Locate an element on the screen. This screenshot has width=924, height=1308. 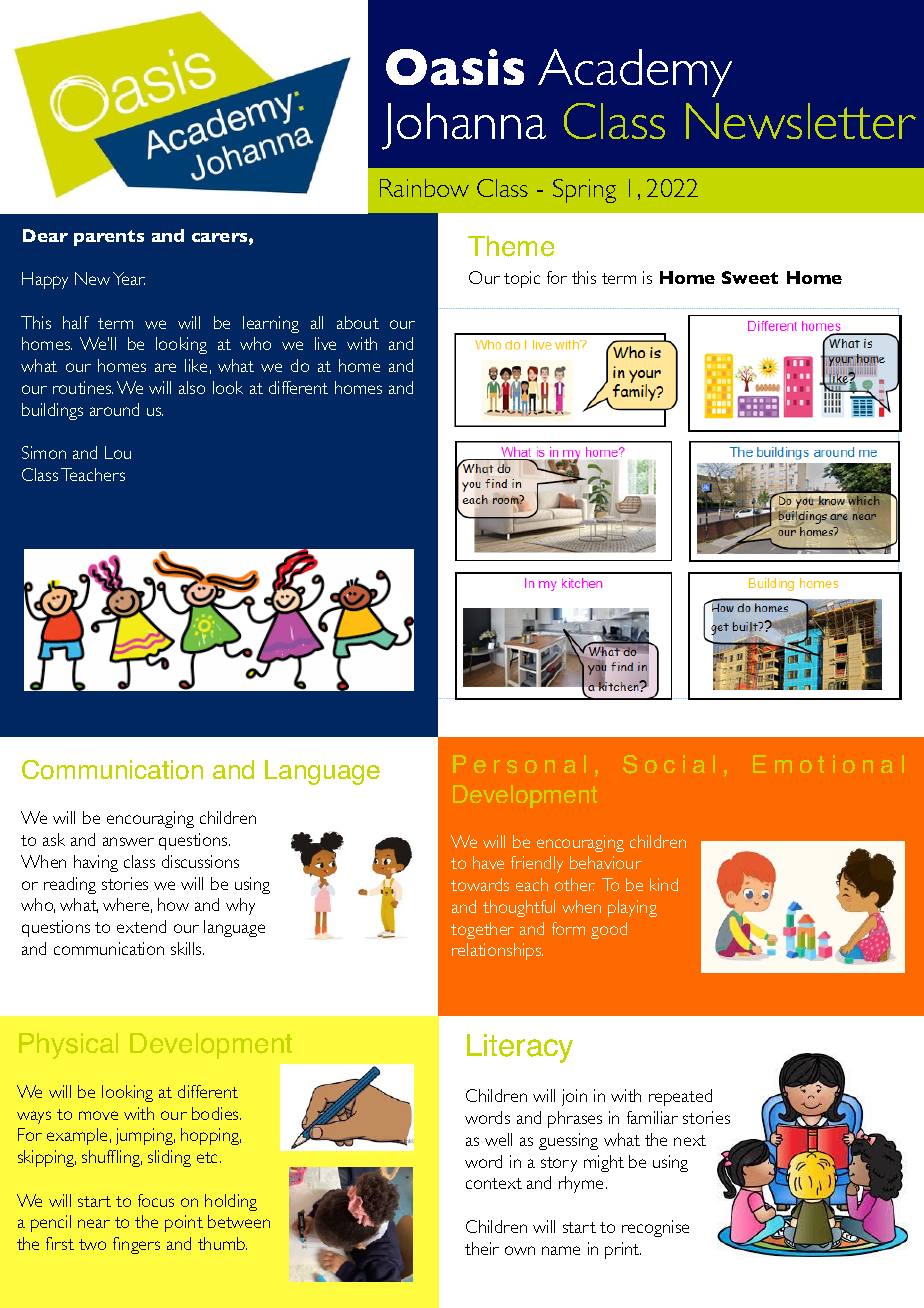
parents is located at coordinates (109, 238).
